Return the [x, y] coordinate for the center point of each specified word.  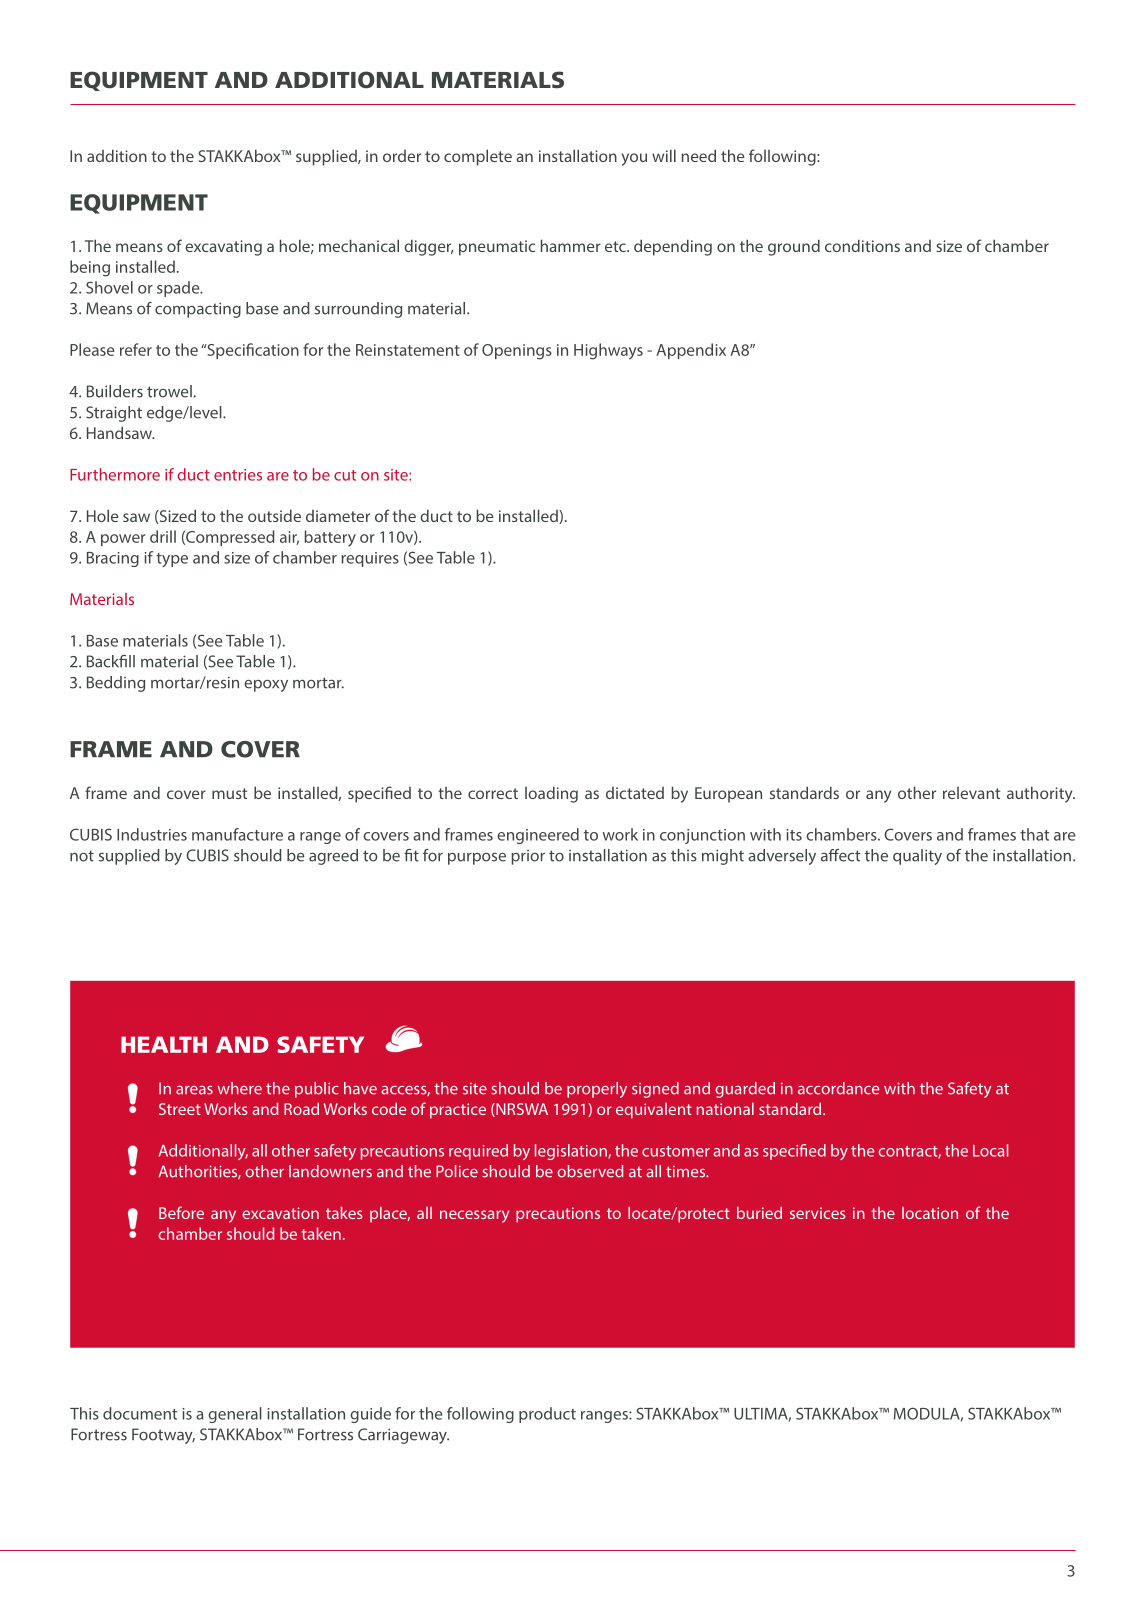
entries [238, 475]
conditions [862, 245]
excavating [223, 248]
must [229, 793]
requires [370, 559]
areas [194, 1090]
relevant [971, 793]
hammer [571, 245]
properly [597, 1090]
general [235, 1415]
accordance [838, 1088]
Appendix [691, 351]
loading [551, 794]
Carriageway [403, 1436]
